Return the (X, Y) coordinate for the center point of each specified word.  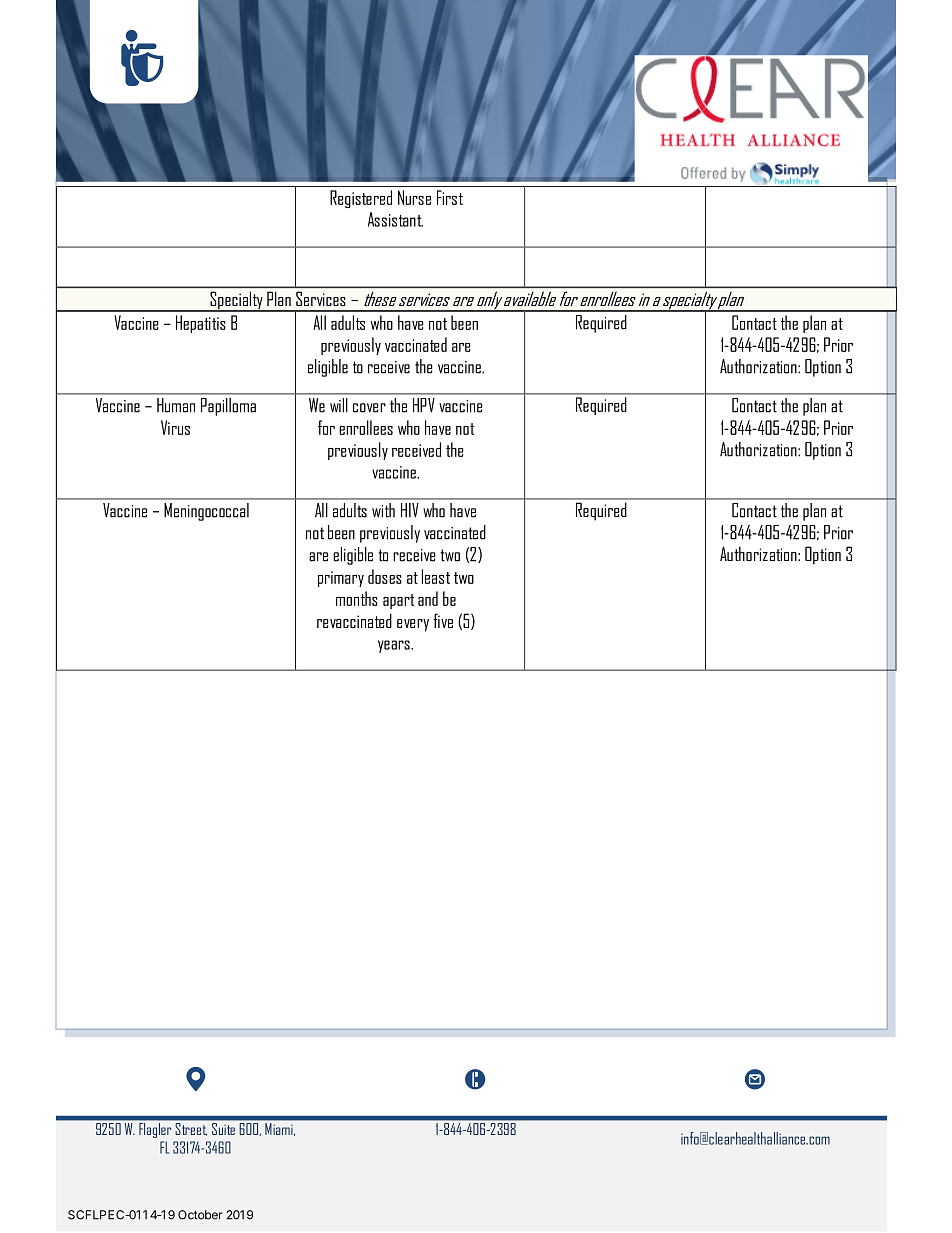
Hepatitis (201, 324)
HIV (410, 510)
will (338, 405)
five (443, 620)
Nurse (414, 197)
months (357, 598)
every (413, 625)
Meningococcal (206, 512)
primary (341, 579)
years (395, 646)
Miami (280, 1129)
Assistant (395, 219)
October (200, 1215)
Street (191, 1129)
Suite (223, 1129)
